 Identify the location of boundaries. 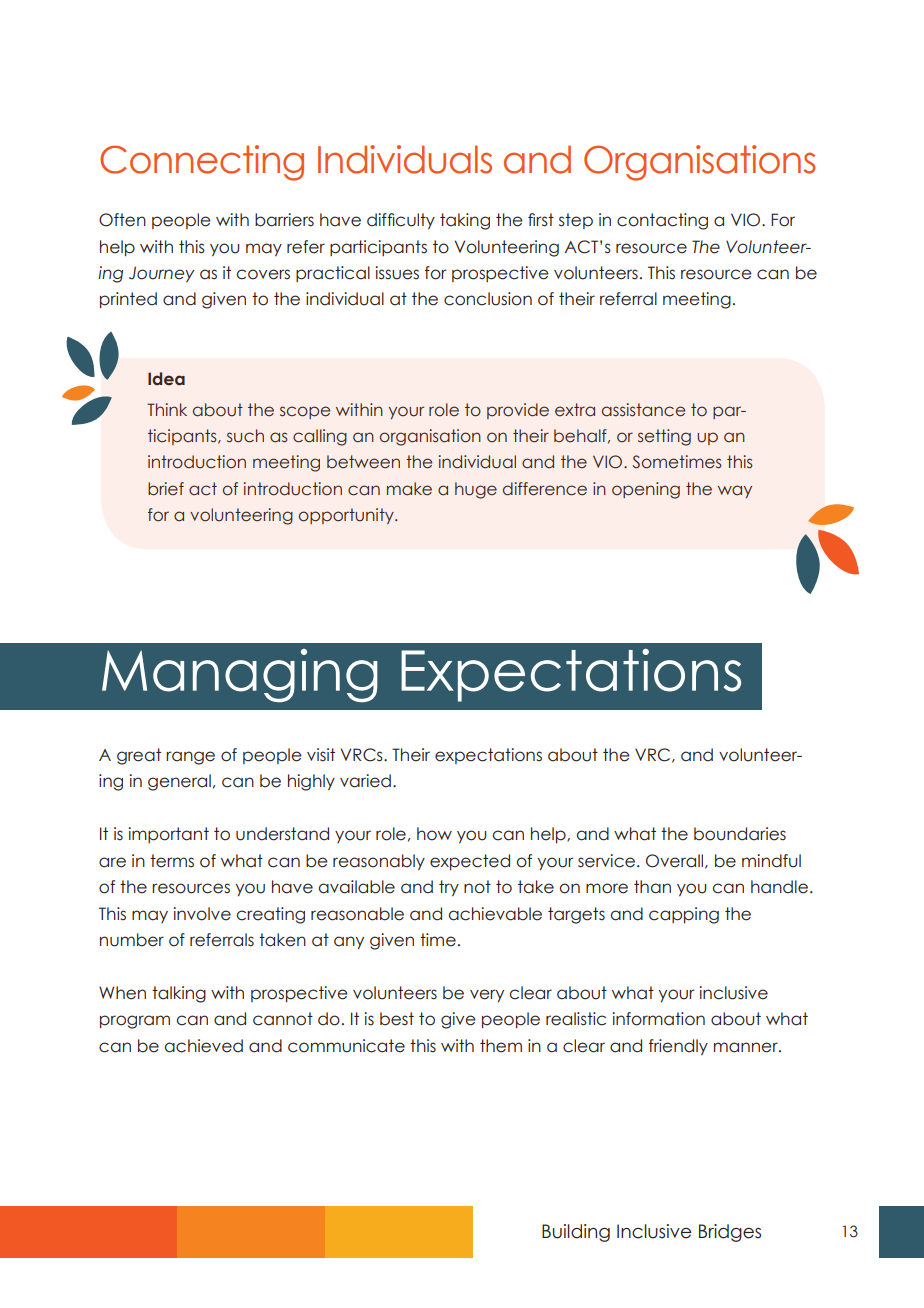
(740, 834).
